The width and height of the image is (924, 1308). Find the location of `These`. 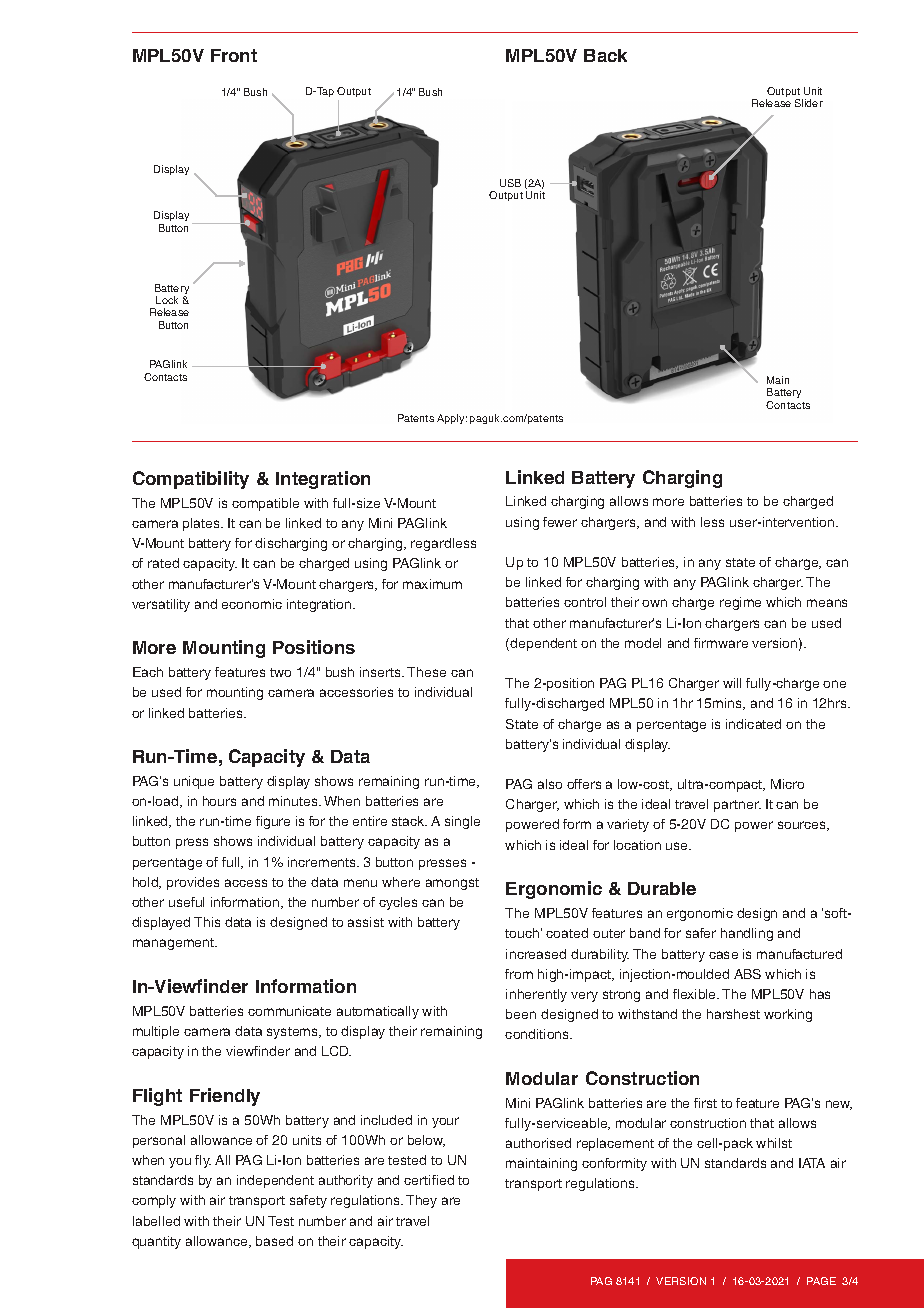

These is located at coordinates (426, 672).
